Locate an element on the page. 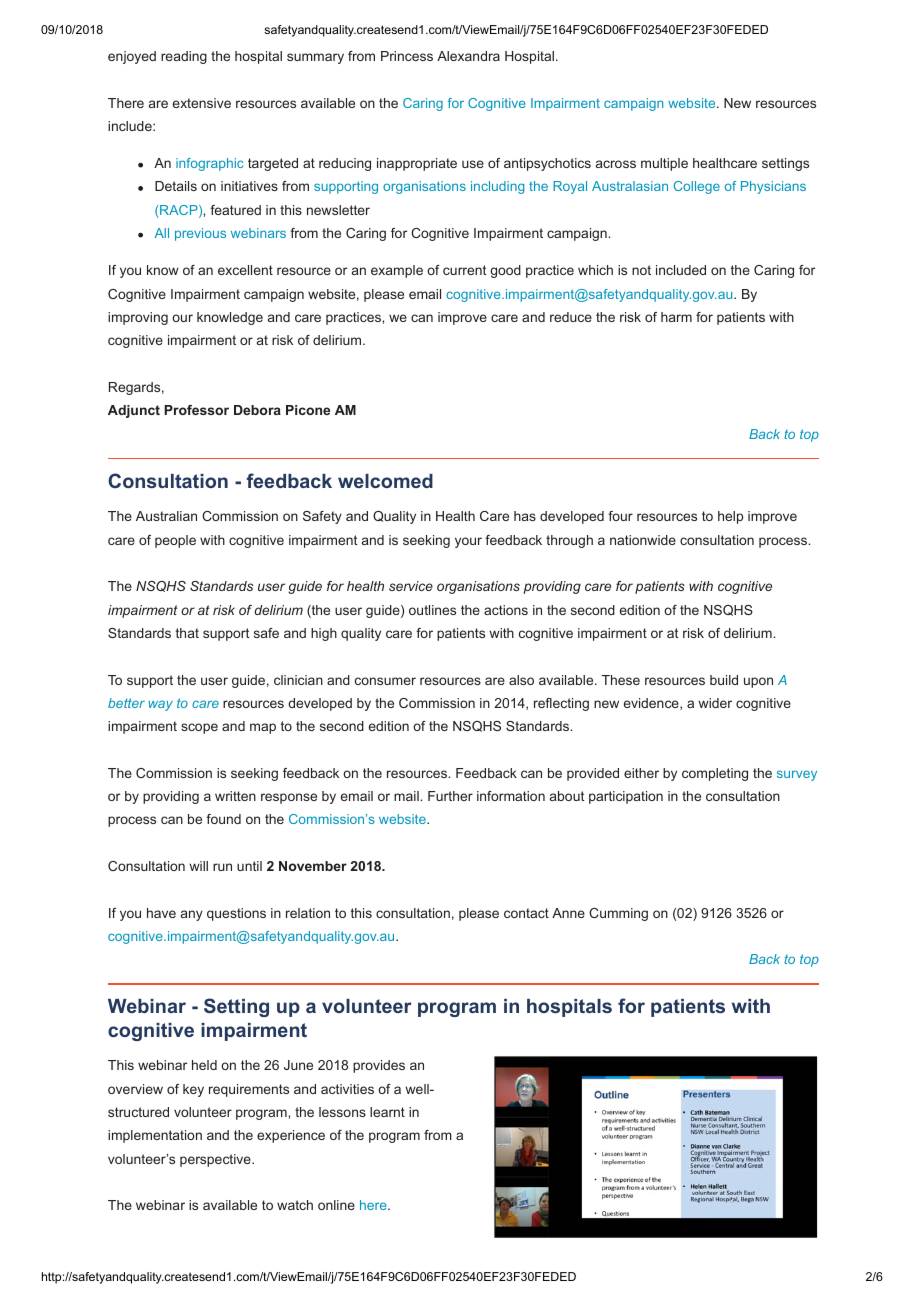  multiple is located at coordinates (664, 164).
